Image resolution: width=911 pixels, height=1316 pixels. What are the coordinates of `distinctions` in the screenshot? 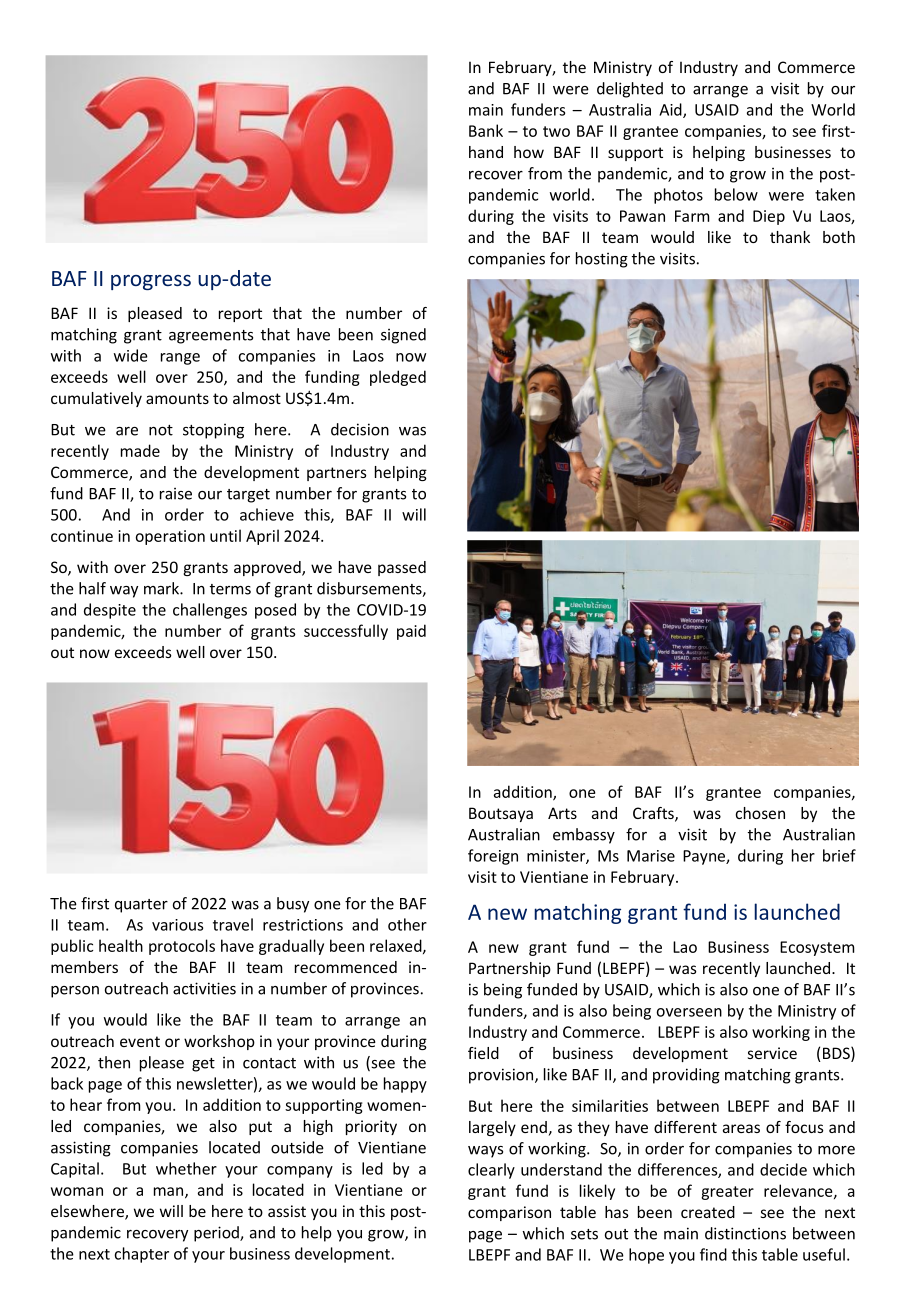 It's located at (745, 1233).
